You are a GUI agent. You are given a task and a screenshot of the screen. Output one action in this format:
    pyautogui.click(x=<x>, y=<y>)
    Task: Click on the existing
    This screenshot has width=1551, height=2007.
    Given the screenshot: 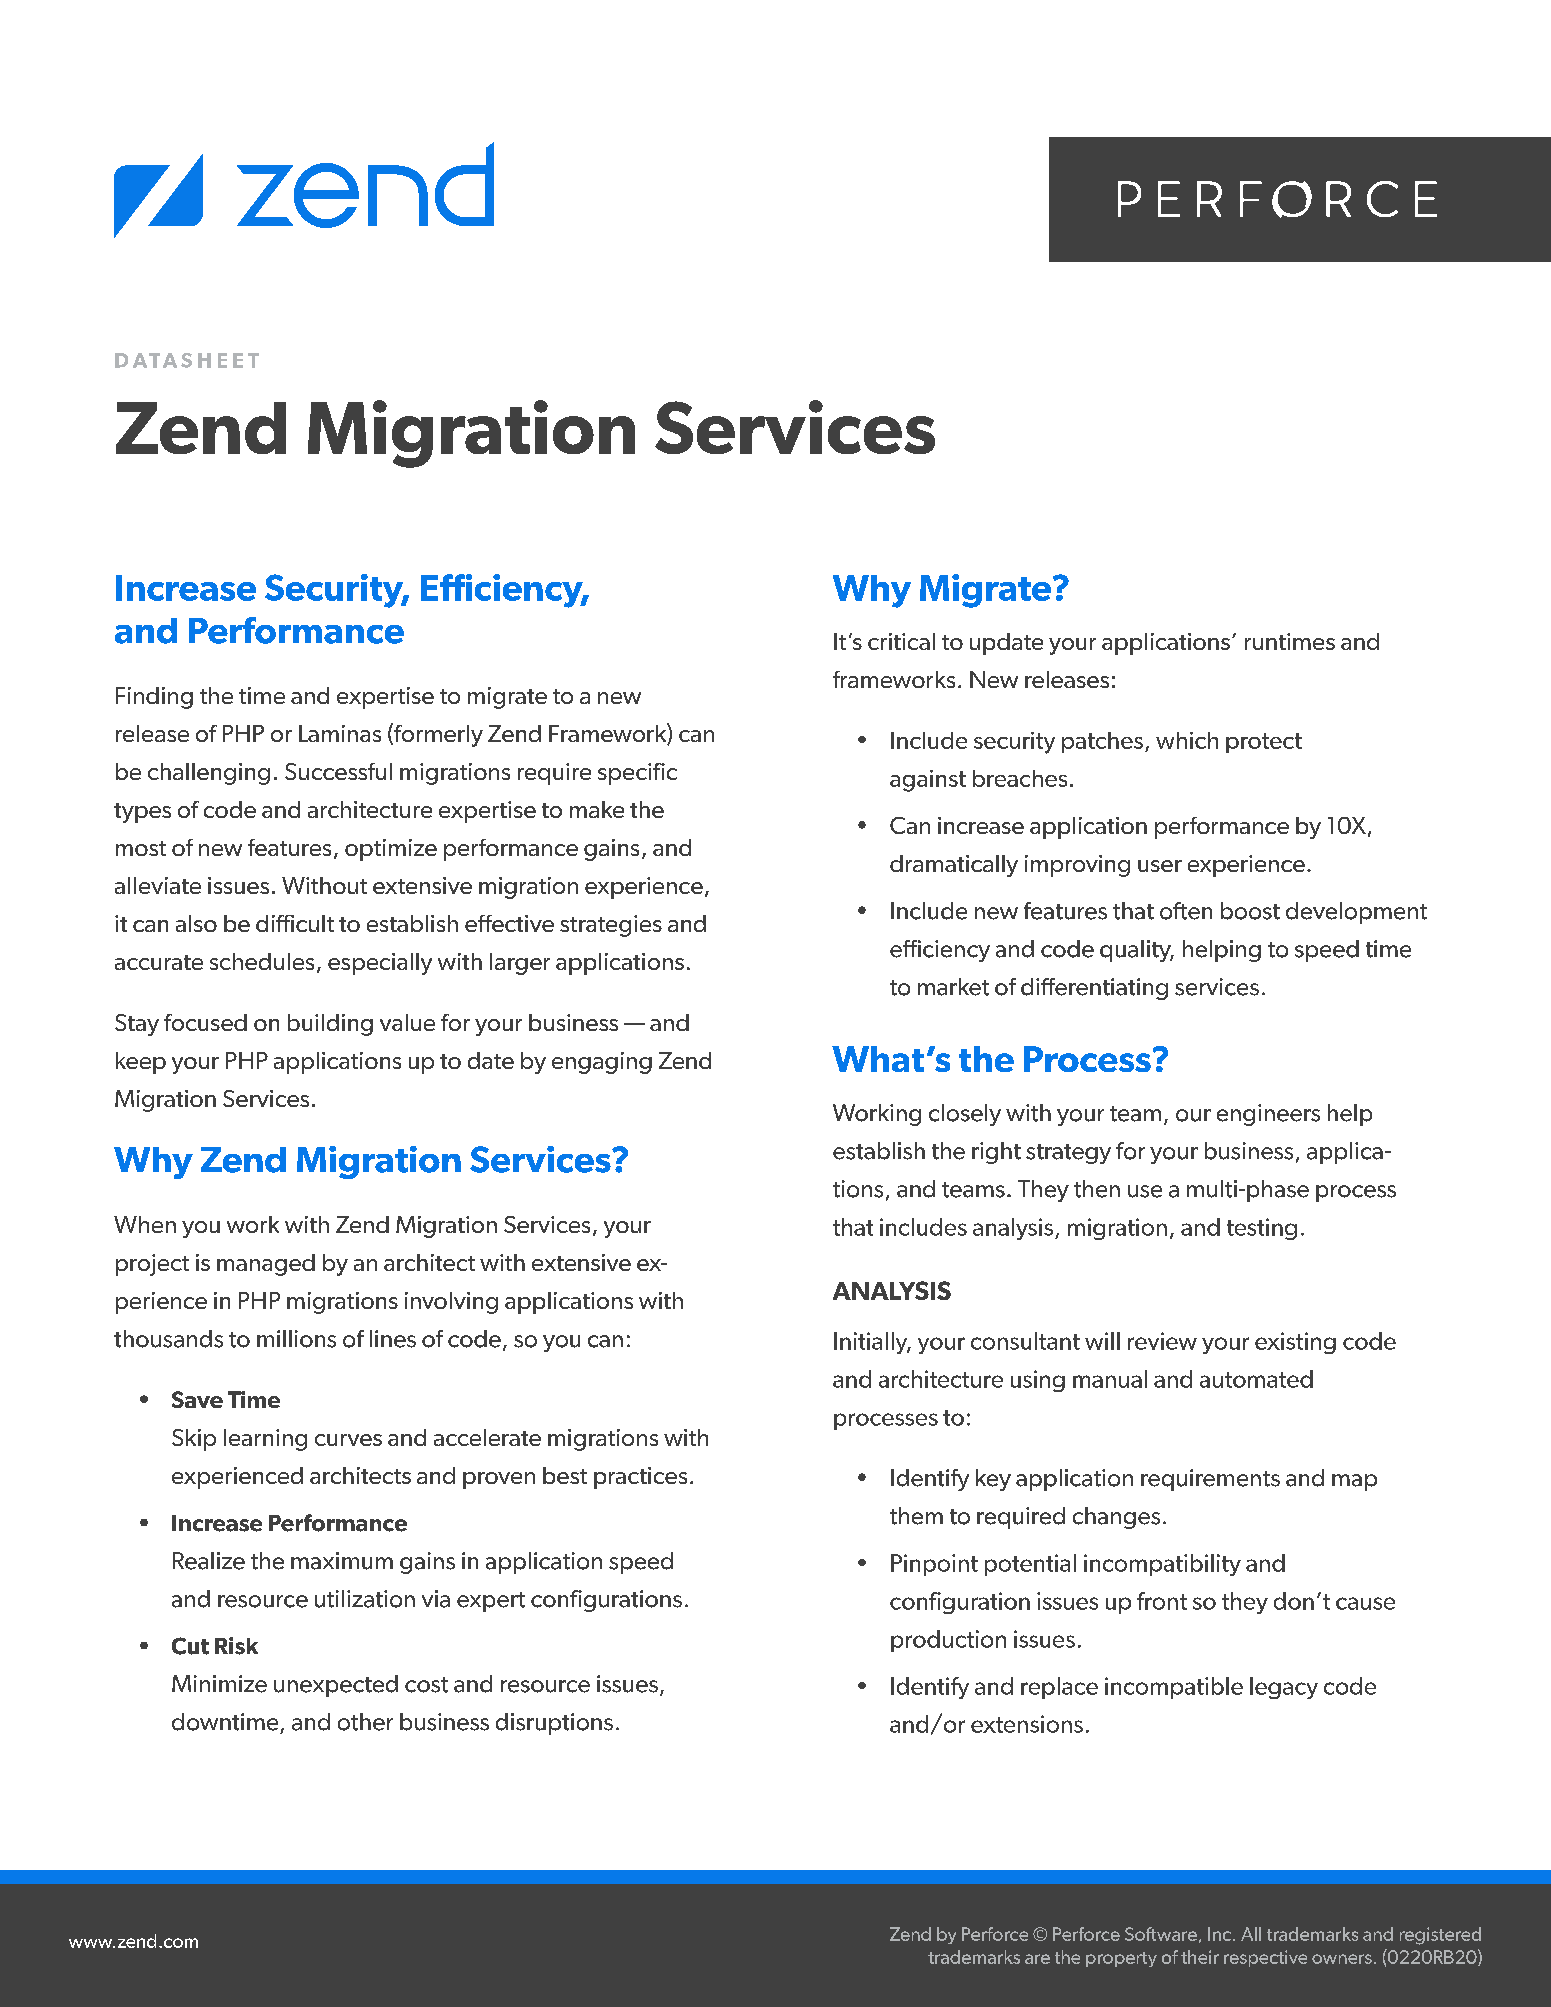 What is the action you would take?
    pyautogui.click(x=1295, y=1343)
